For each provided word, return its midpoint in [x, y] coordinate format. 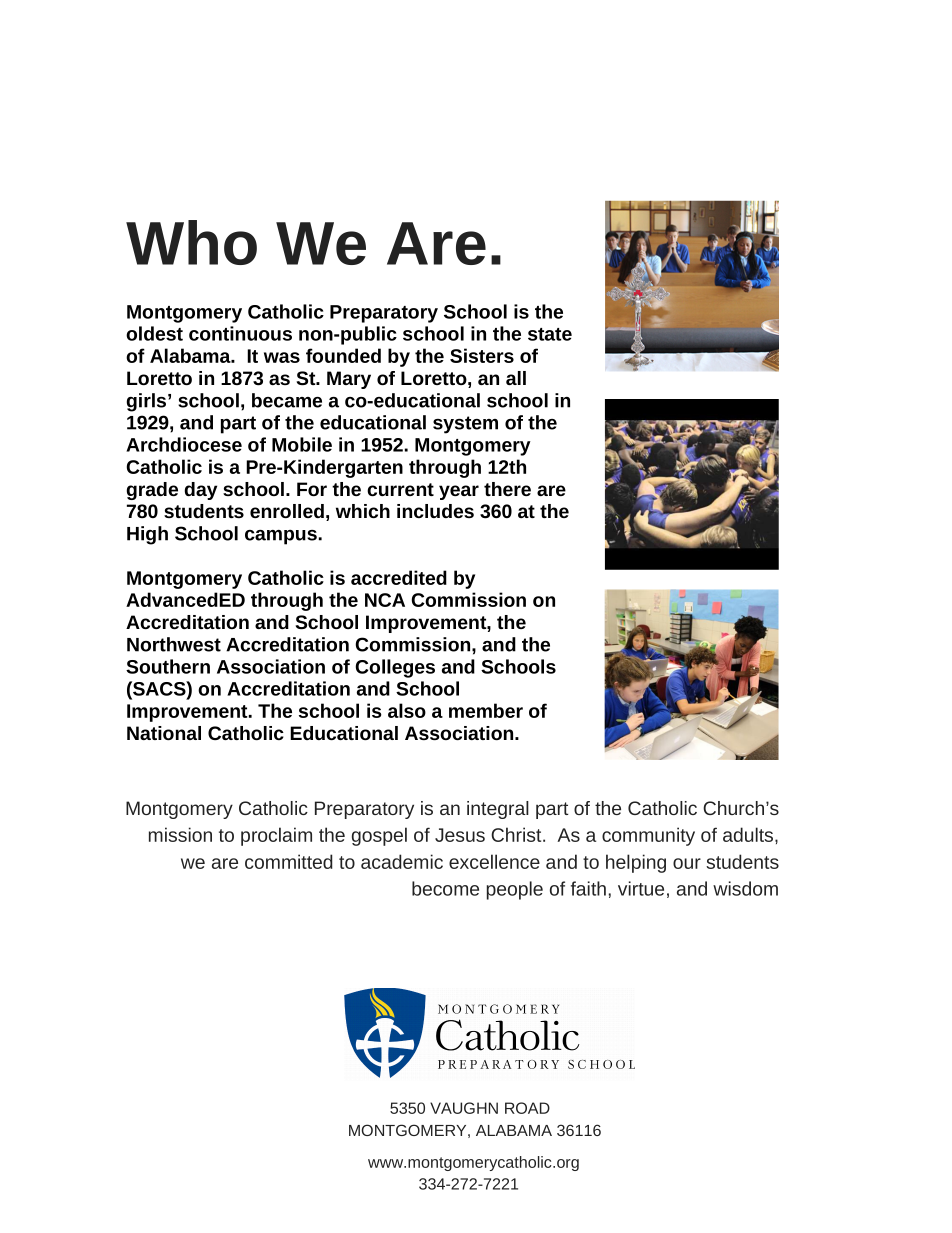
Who [191, 242]
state [550, 334]
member [486, 710]
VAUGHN [464, 1108]
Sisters [482, 355]
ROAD [527, 1108]
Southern [168, 666]
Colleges [395, 668]
